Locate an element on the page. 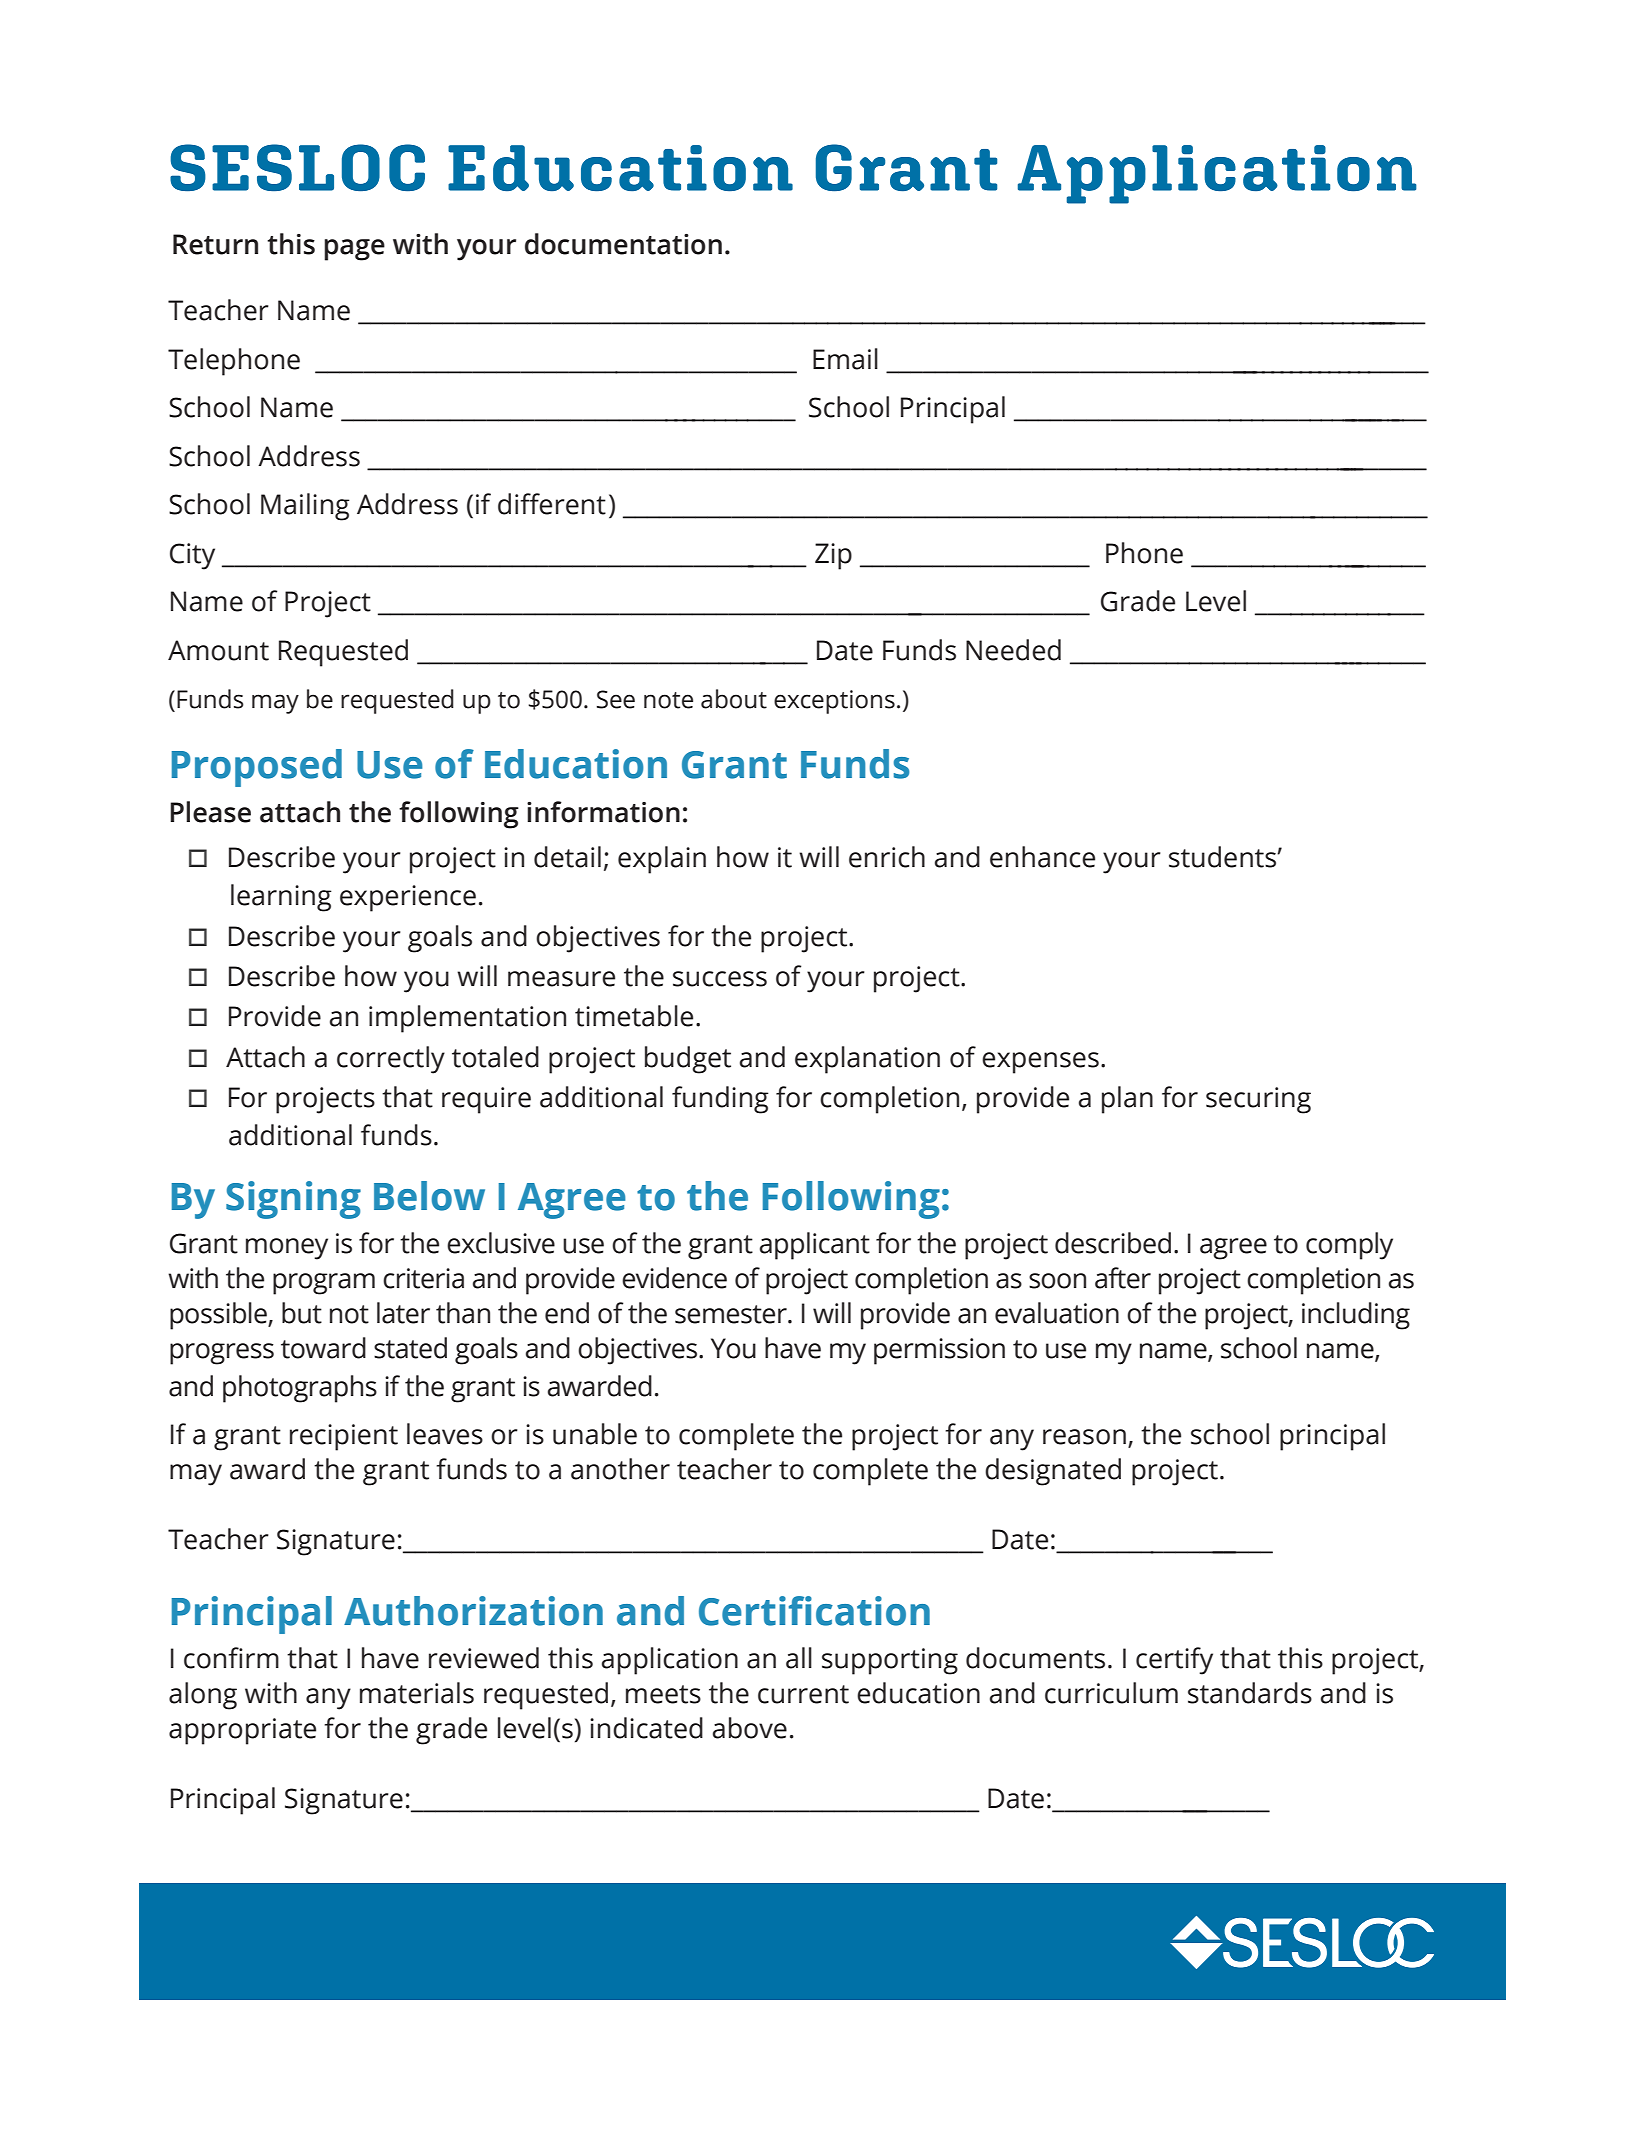  after is located at coordinates (1123, 1278).
